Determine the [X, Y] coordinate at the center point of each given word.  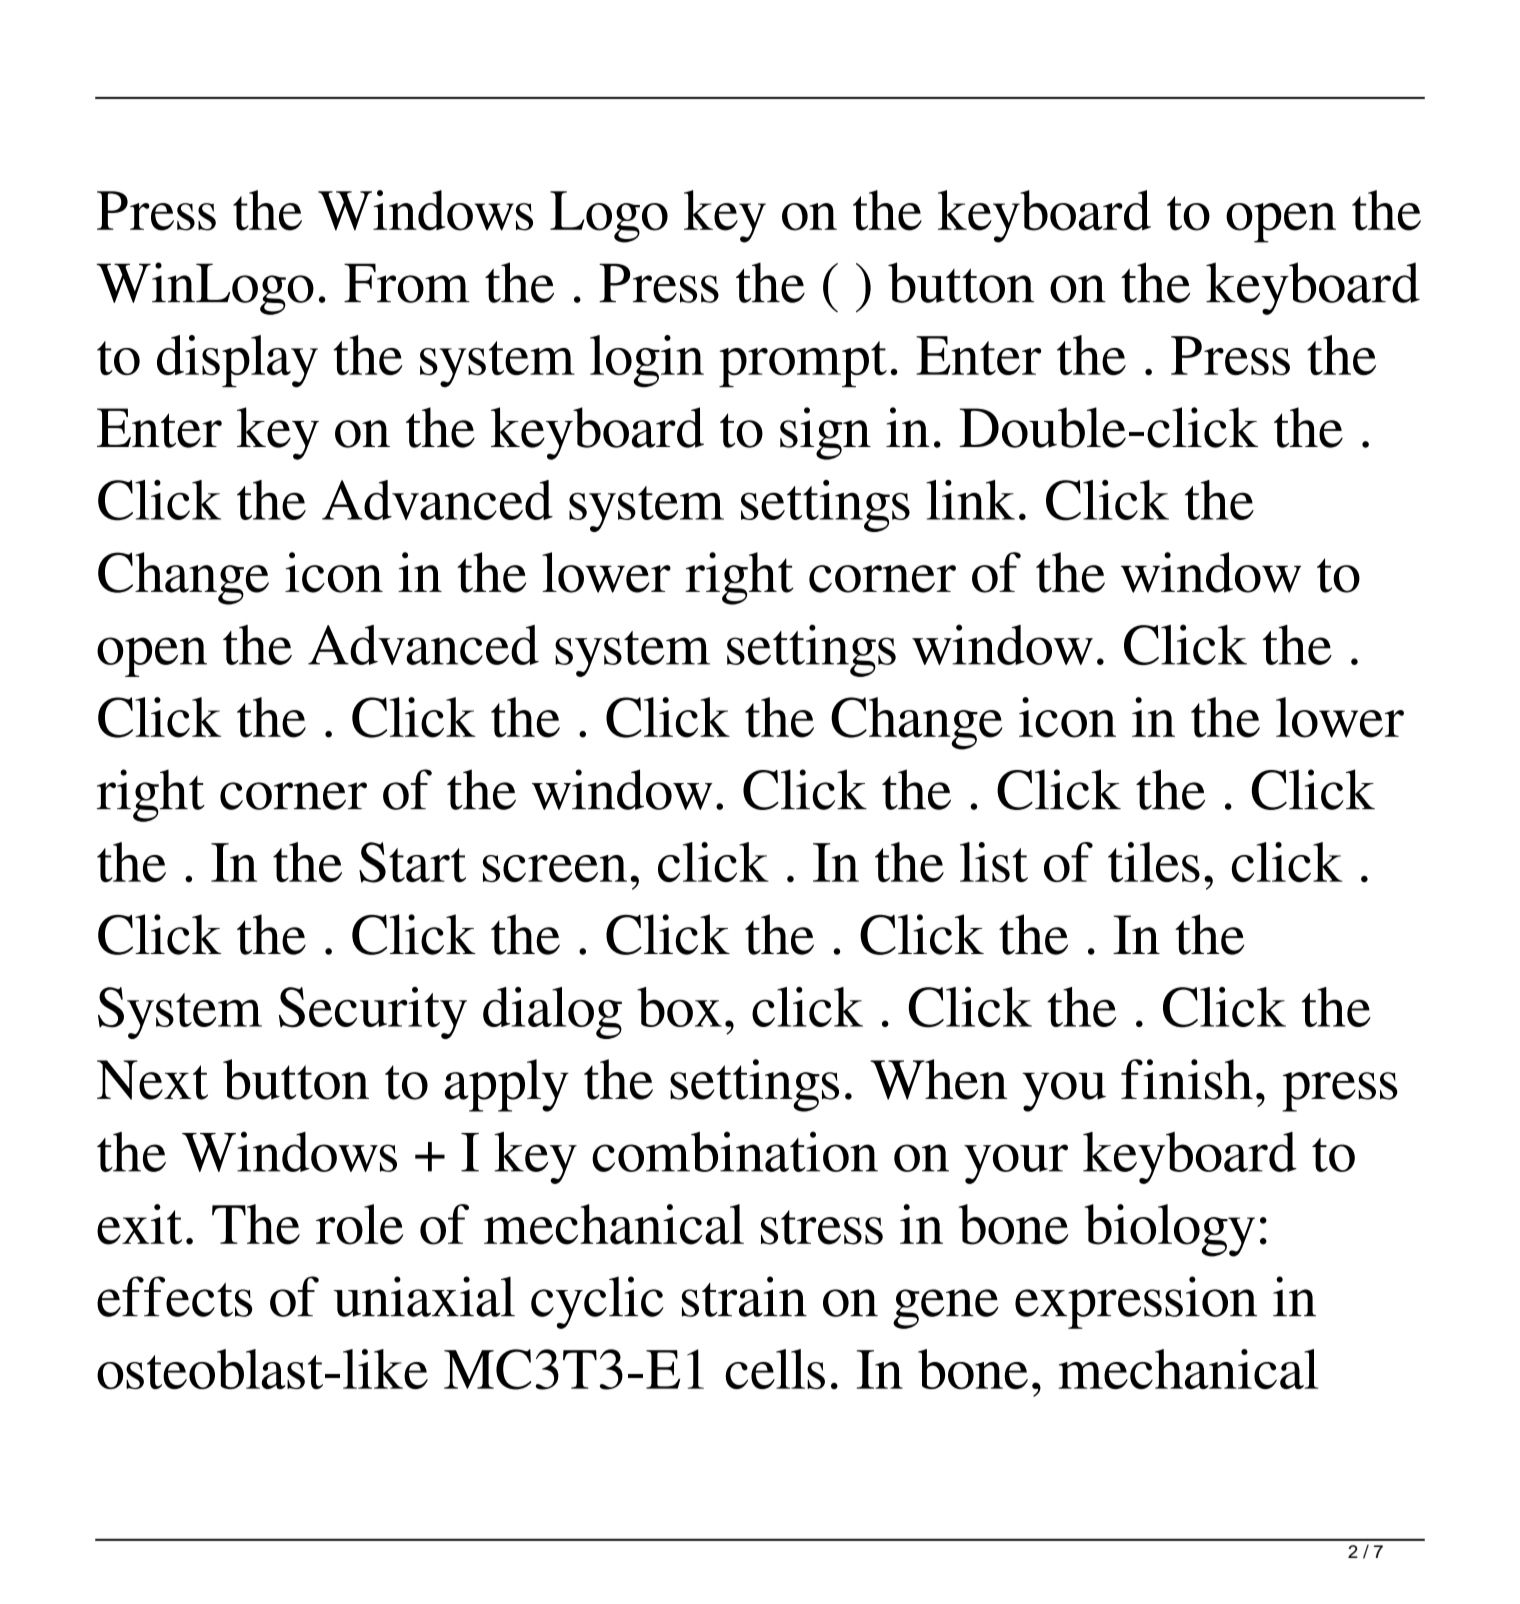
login [647, 361]
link [970, 500]
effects [174, 1296]
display [237, 361]
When [939, 1079]
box [679, 1007]
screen [555, 868]
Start [412, 862]
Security [373, 1013]
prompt [803, 364]
